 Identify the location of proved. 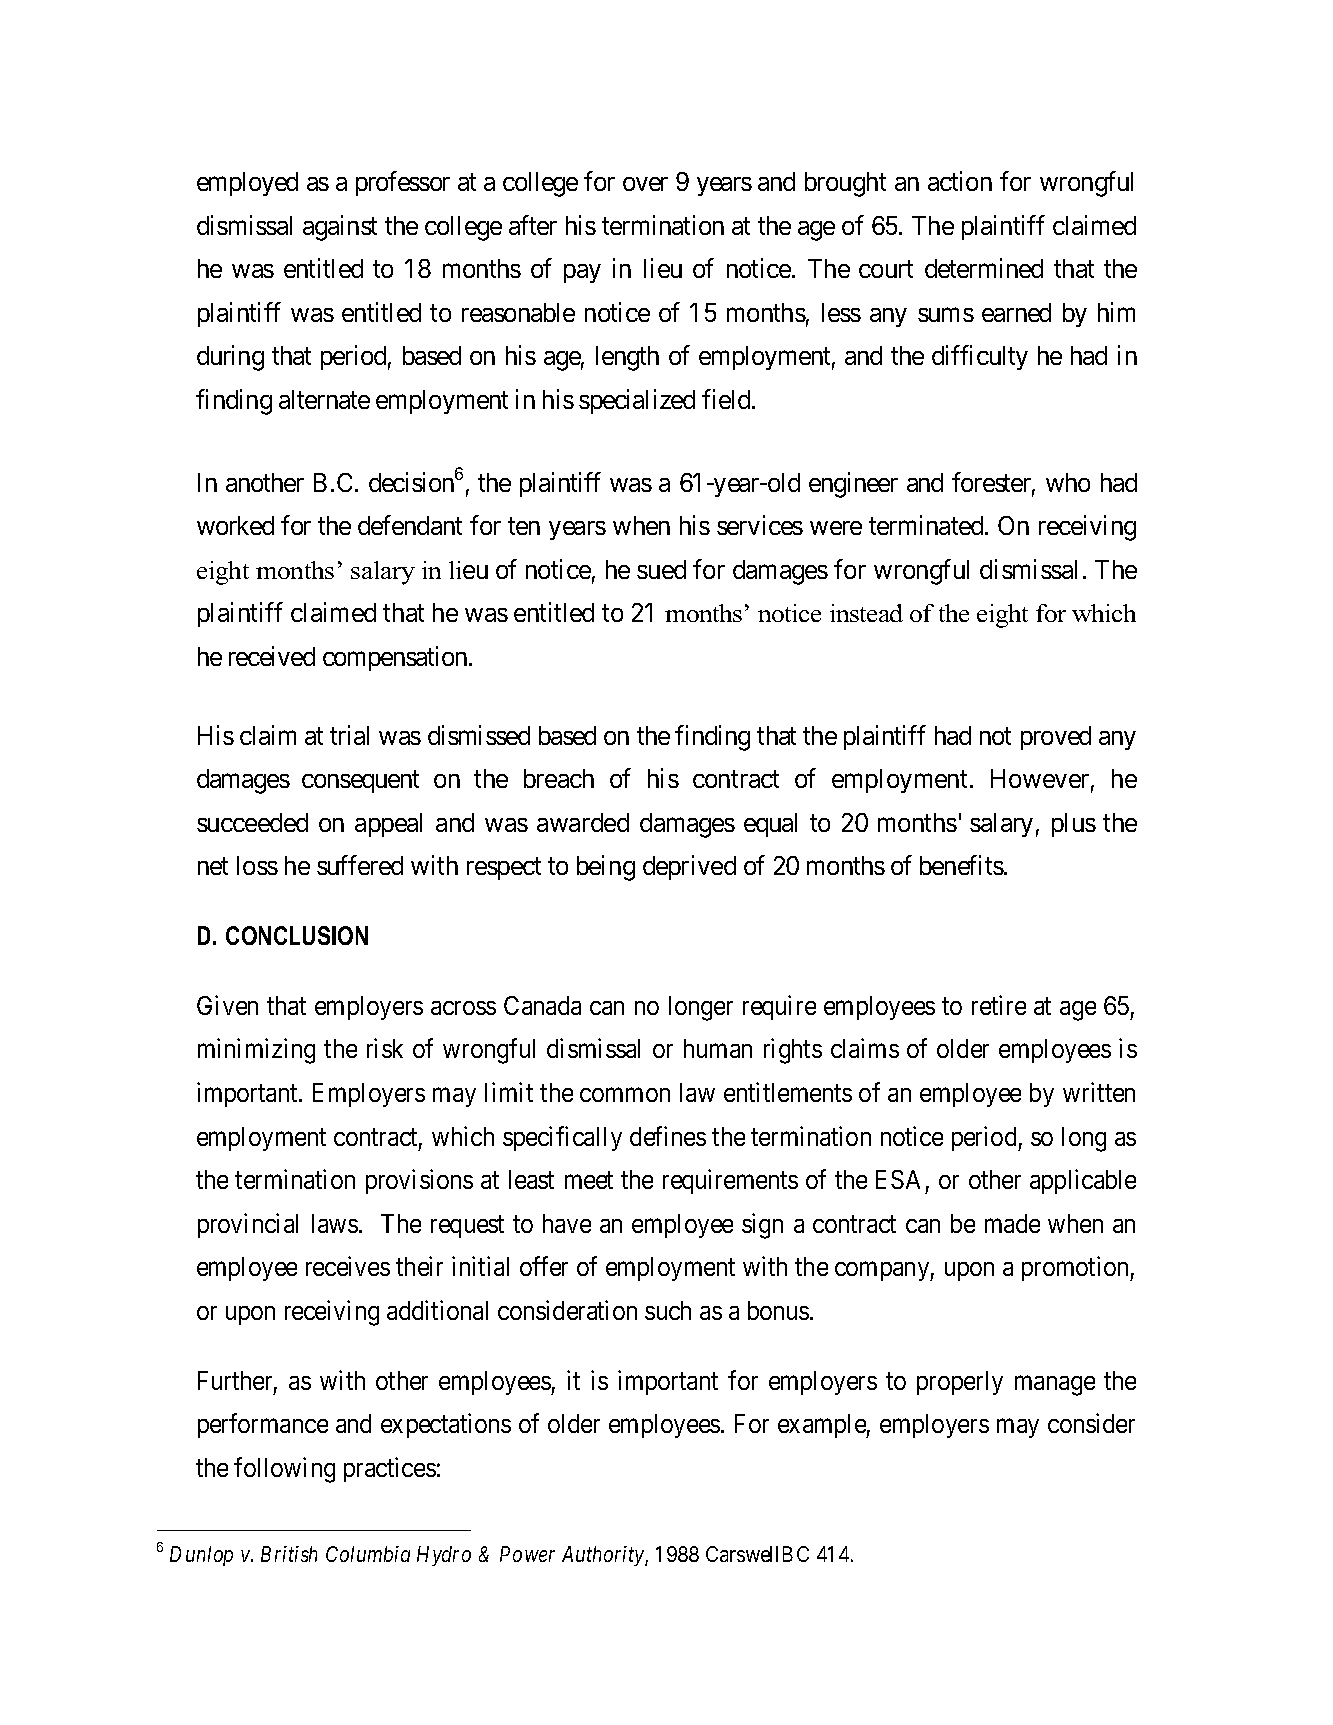
(1056, 738).
